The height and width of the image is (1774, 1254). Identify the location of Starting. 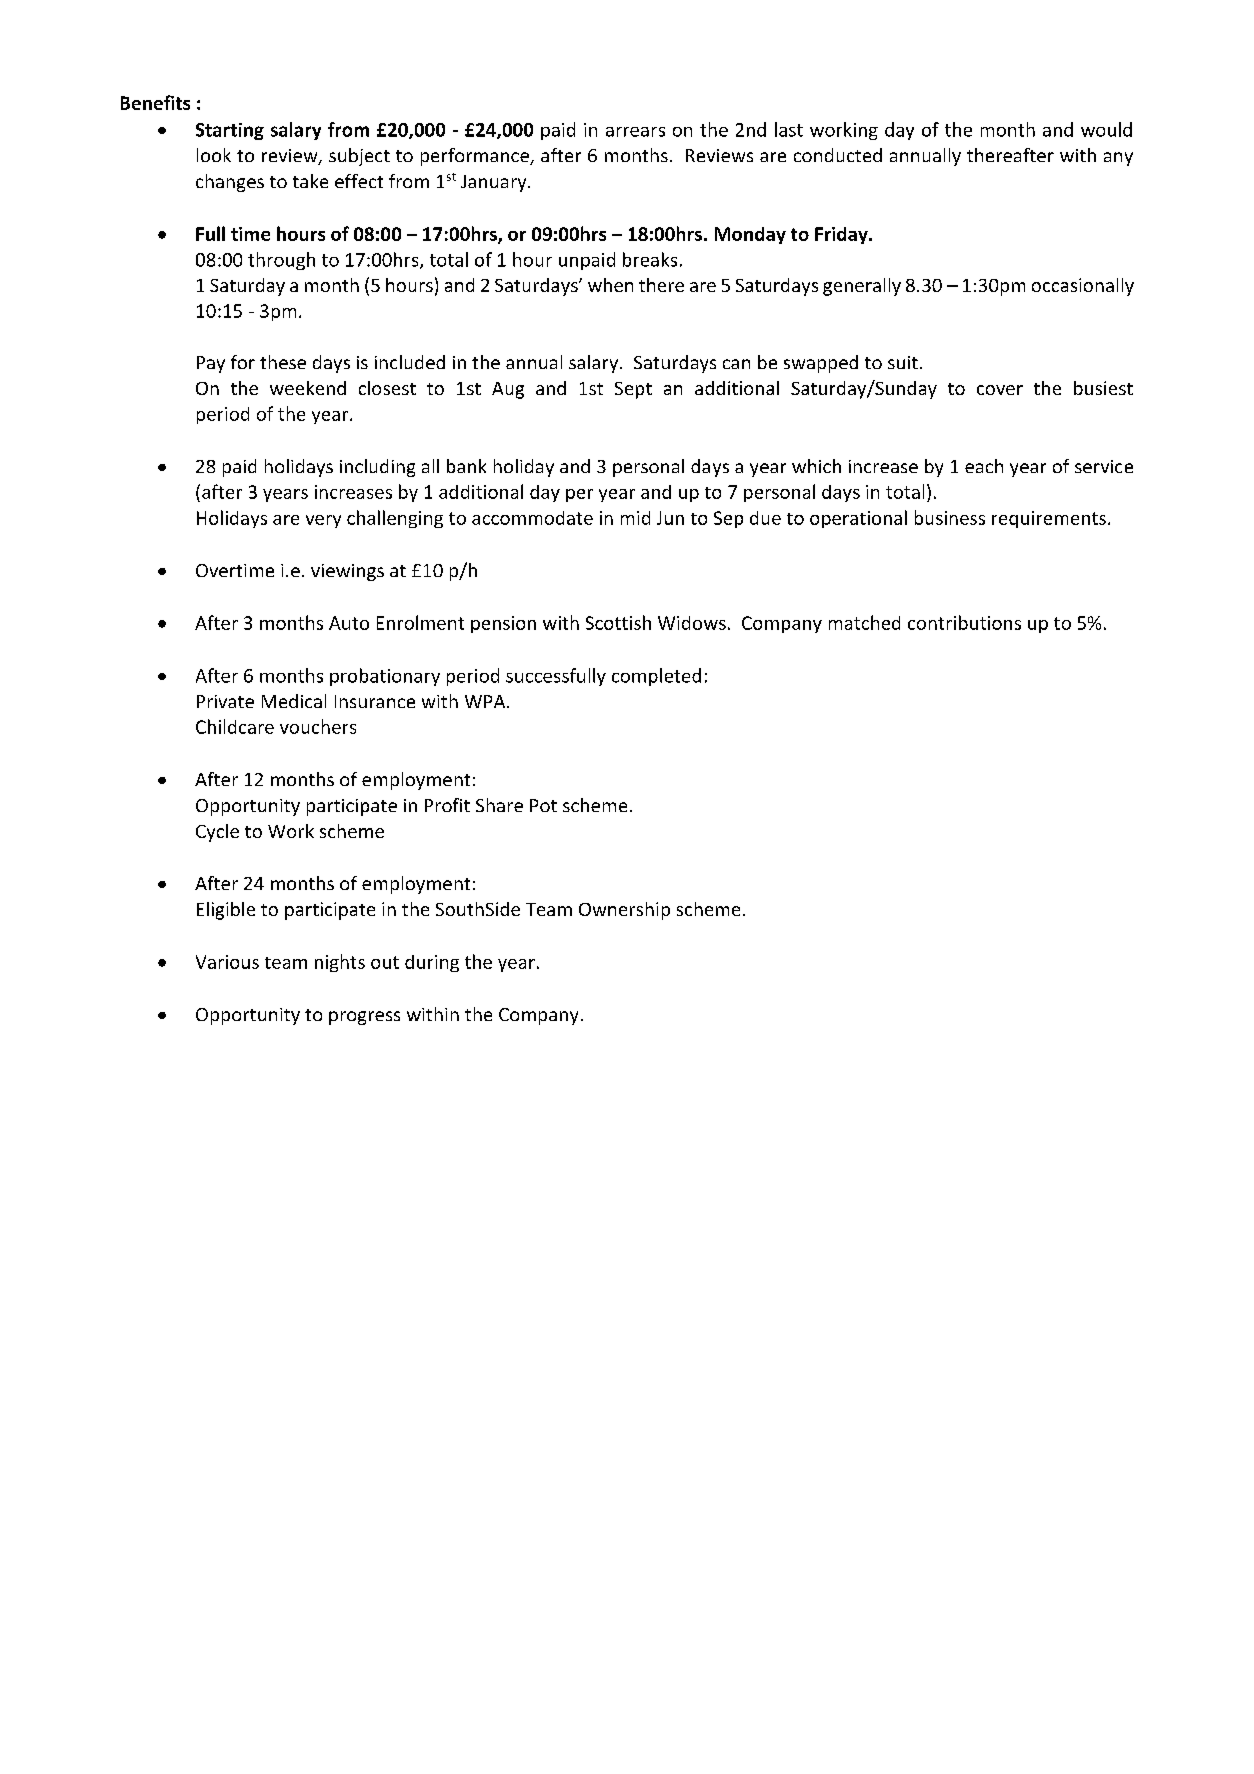
(230, 131).
